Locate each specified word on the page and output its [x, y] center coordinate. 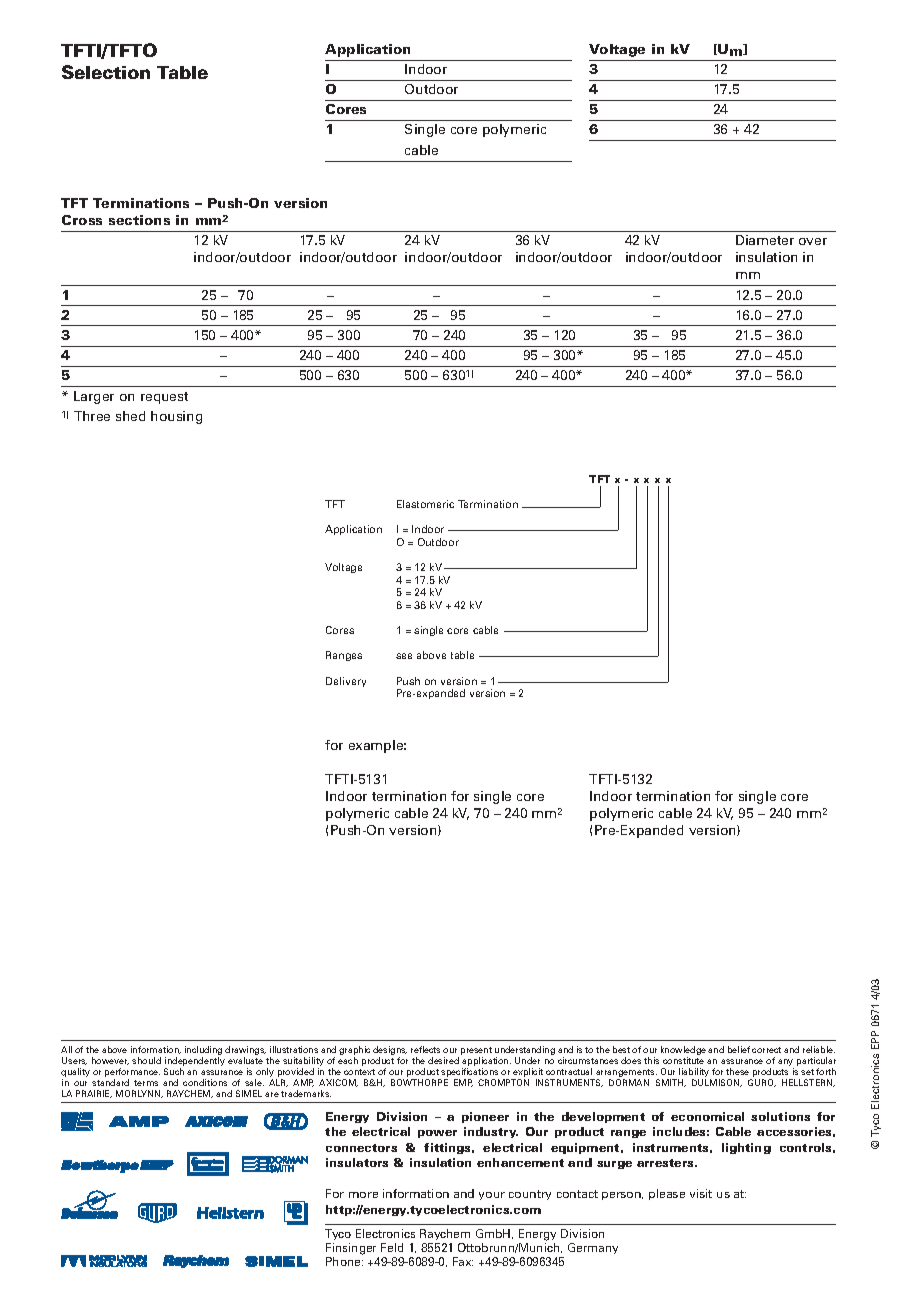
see [404, 656]
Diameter [765, 240]
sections [139, 220]
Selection [106, 72]
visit [701, 1193]
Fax [463, 1261]
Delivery [346, 682]
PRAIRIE [94, 1094]
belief [739, 1049]
